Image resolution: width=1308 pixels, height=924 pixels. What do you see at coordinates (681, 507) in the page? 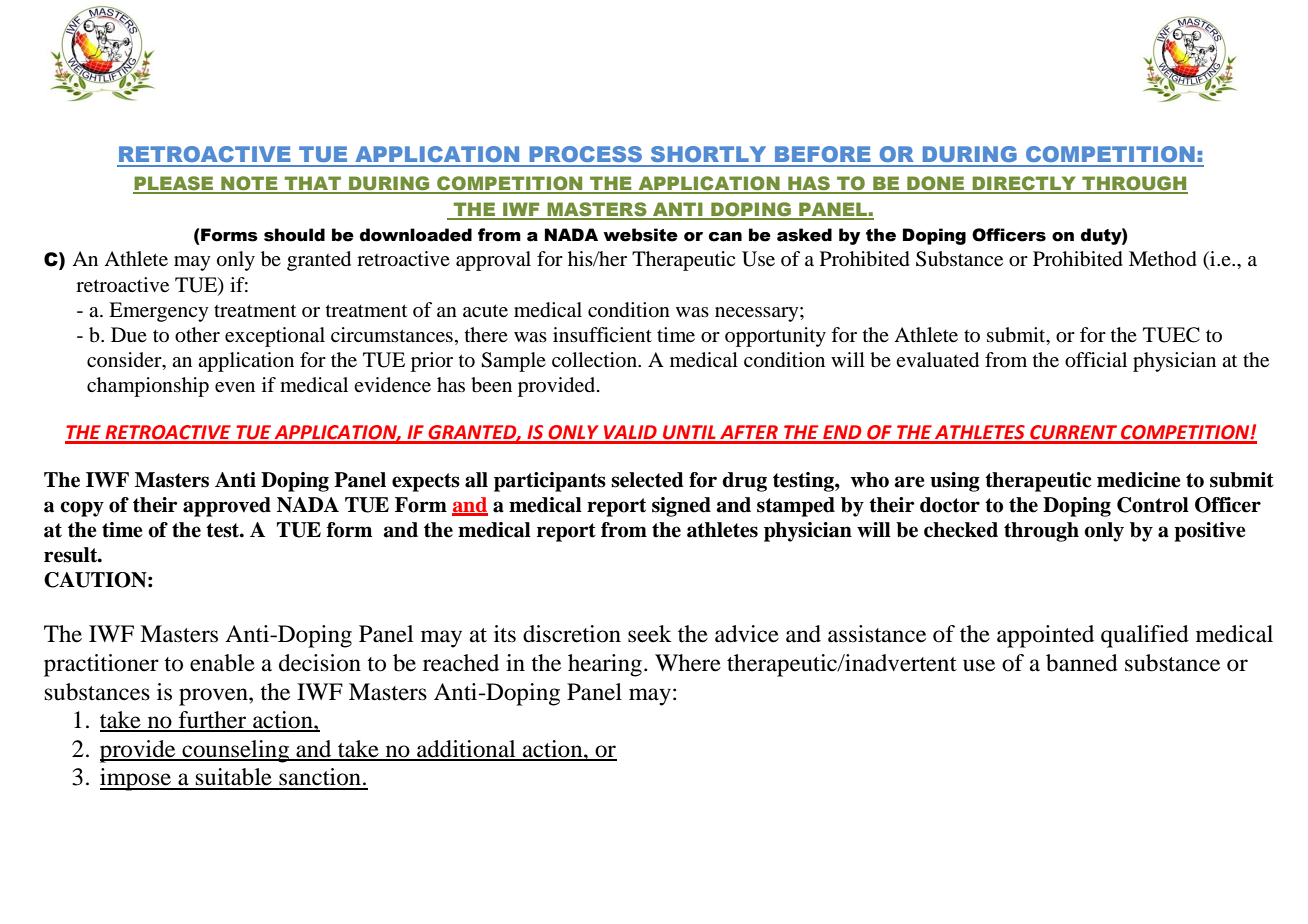
I see `signed` at bounding box center [681, 507].
